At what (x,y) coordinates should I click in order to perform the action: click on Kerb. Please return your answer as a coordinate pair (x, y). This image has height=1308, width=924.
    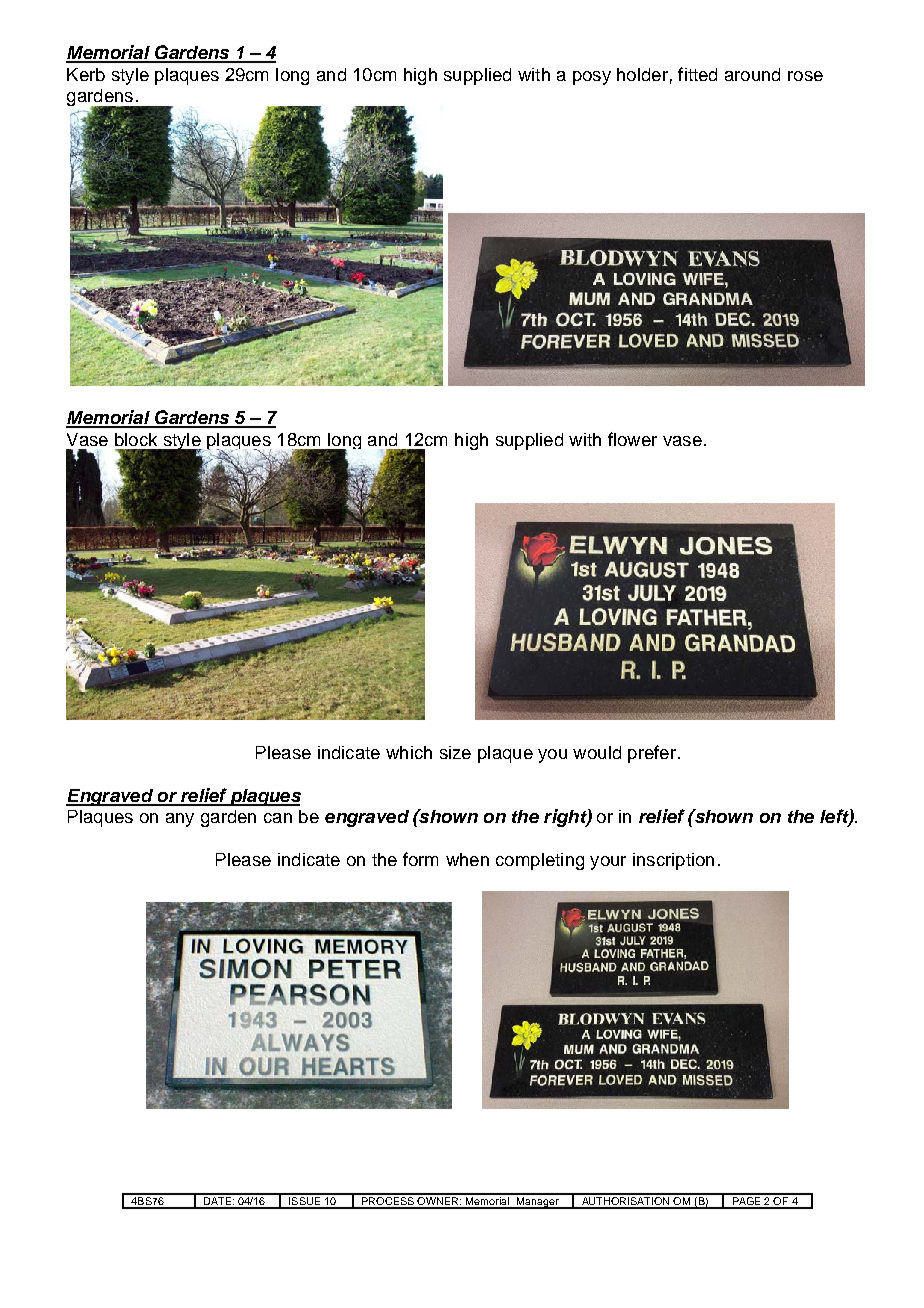
    Looking at the image, I should click on (86, 74).
